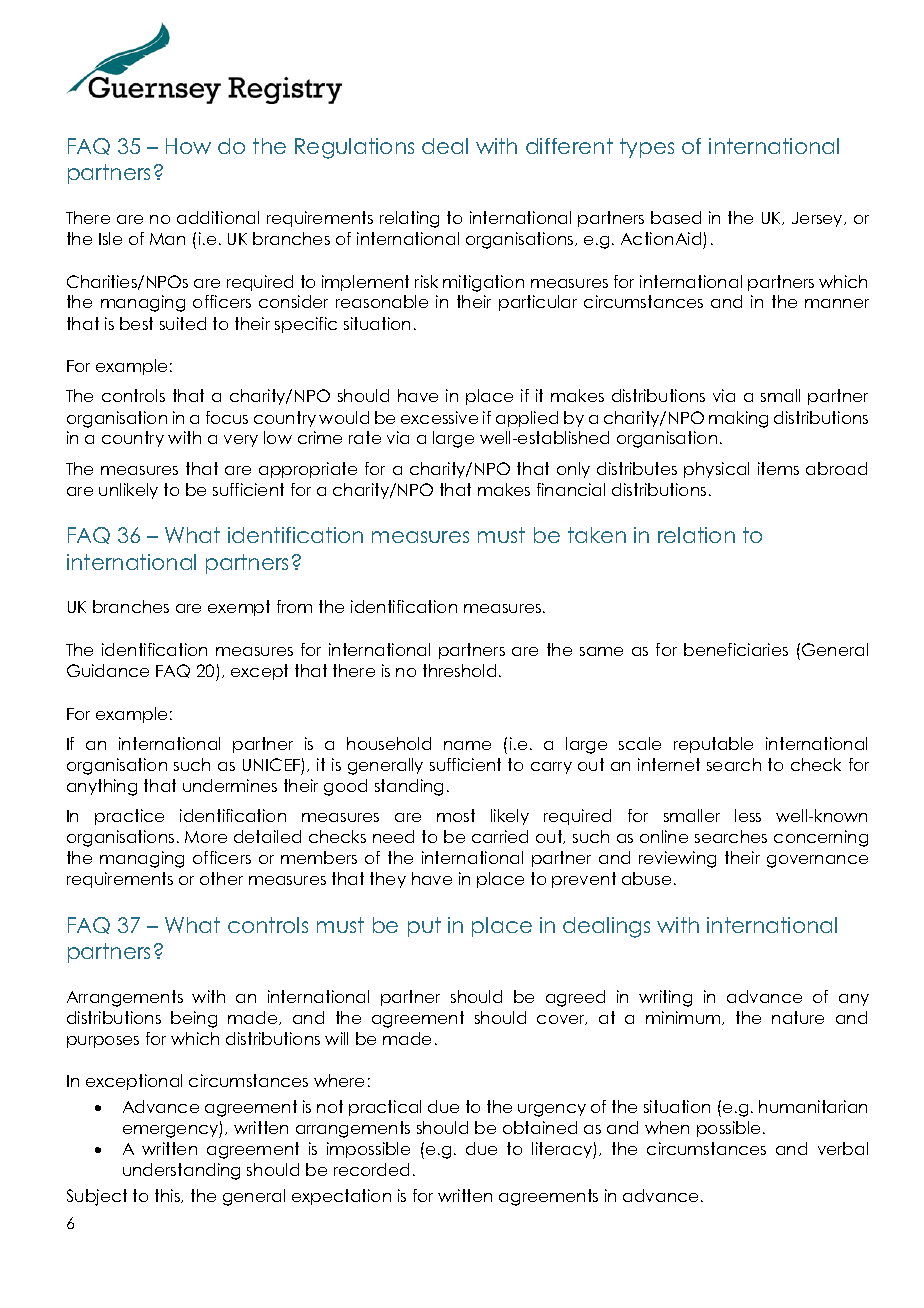 The width and height of the screenshot is (924, 1308). What do you see at coordinates (241, 441) in the screenshot?
I see `very` at bounding box center [241, 441].
